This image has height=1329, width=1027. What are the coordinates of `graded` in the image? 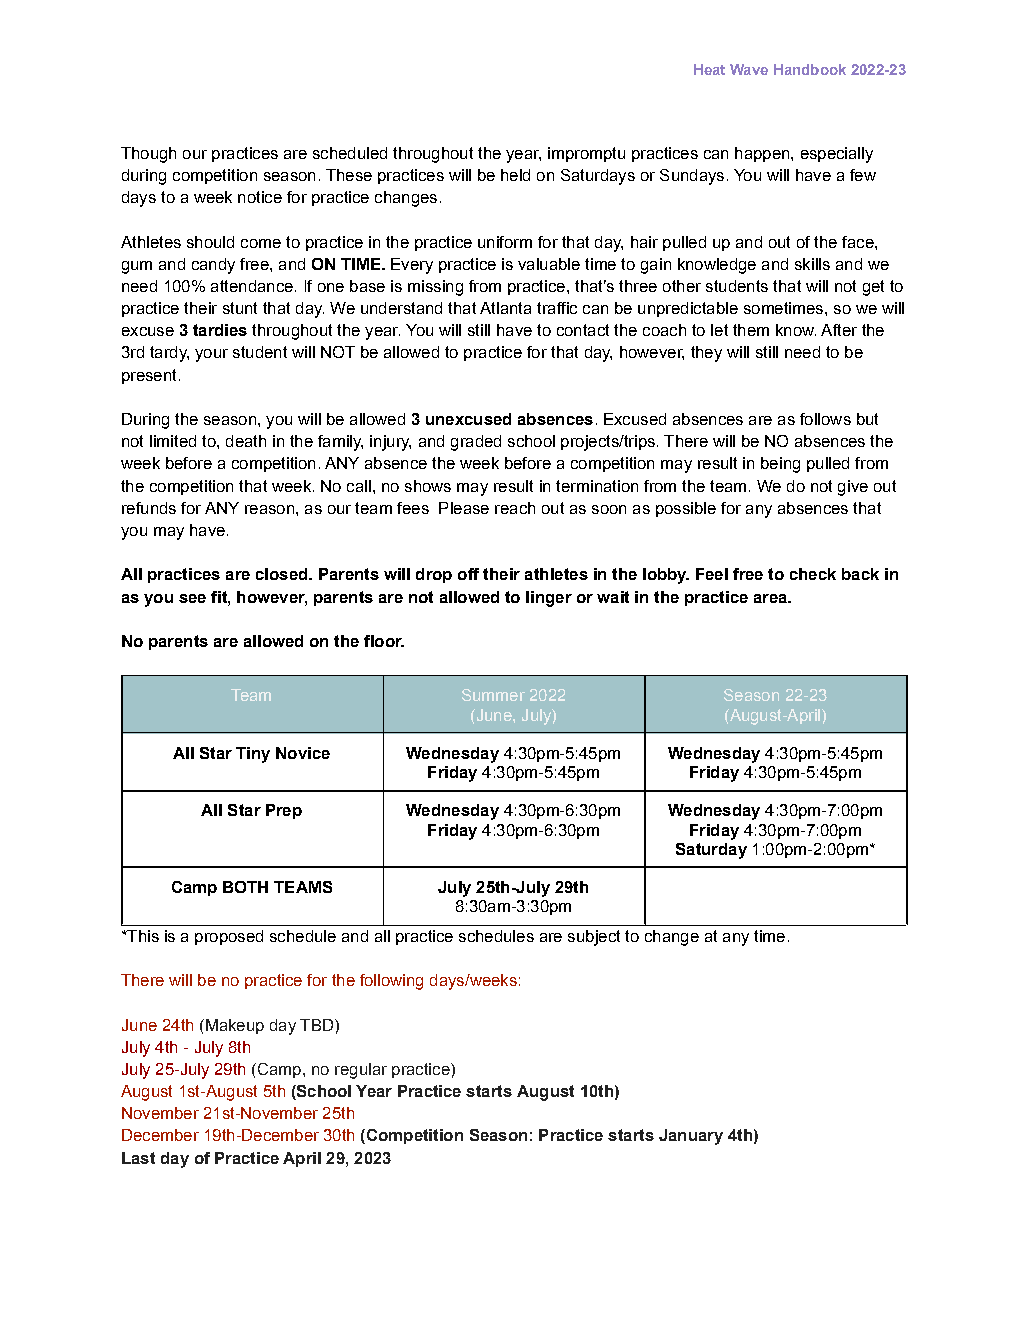 It's located at (476, 443).
